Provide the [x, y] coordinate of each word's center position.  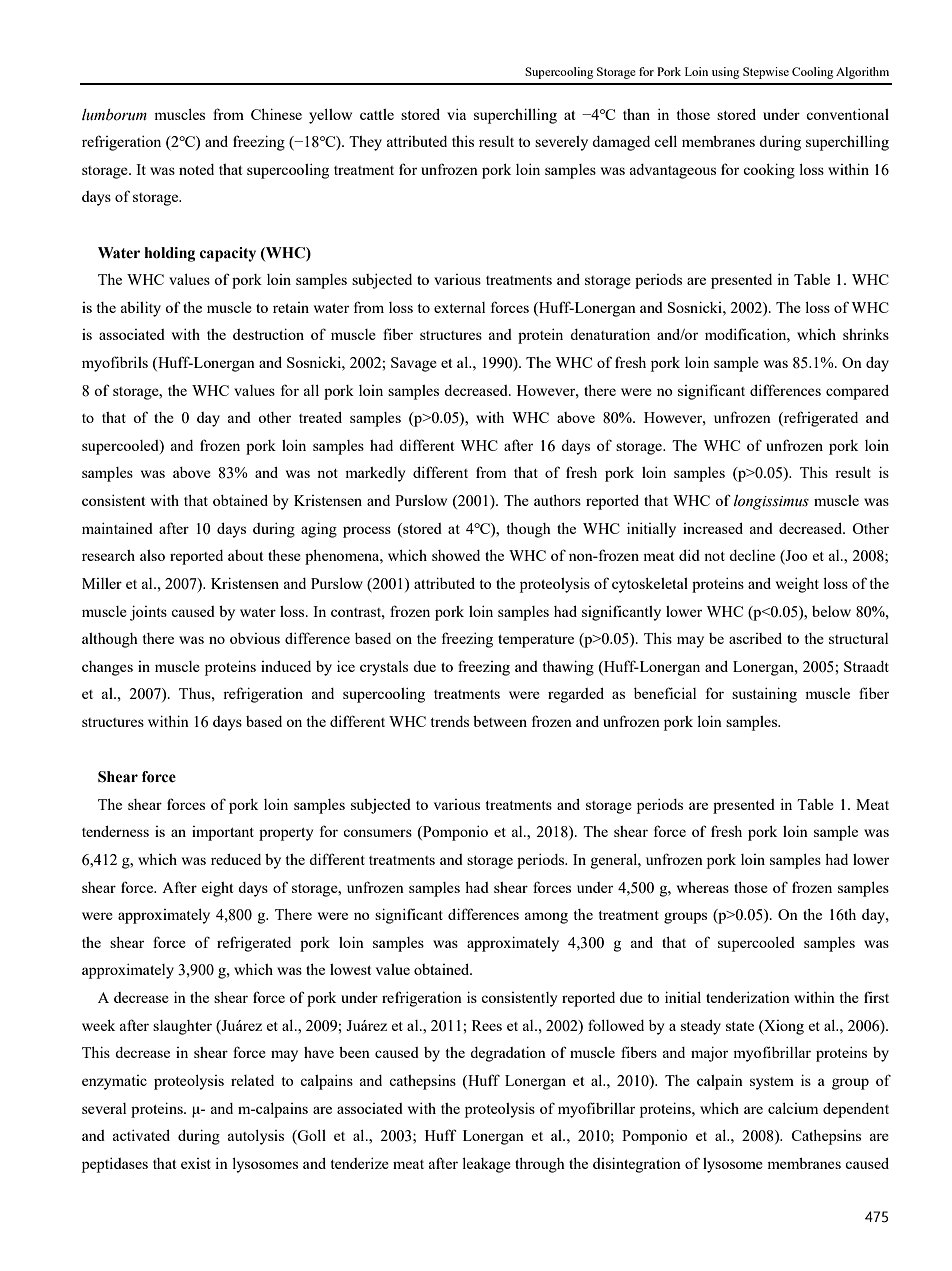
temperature [536, 641]
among [546, 918]
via [456, 114]
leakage [486, 1165]
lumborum [114, 115]
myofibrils [115, 364]
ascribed [755, 638]
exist [196, 1163]
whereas [703, 887]
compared [857, 392]
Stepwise [766, 73]
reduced [236, 859]
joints [148, 613]
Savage [414, 364]
